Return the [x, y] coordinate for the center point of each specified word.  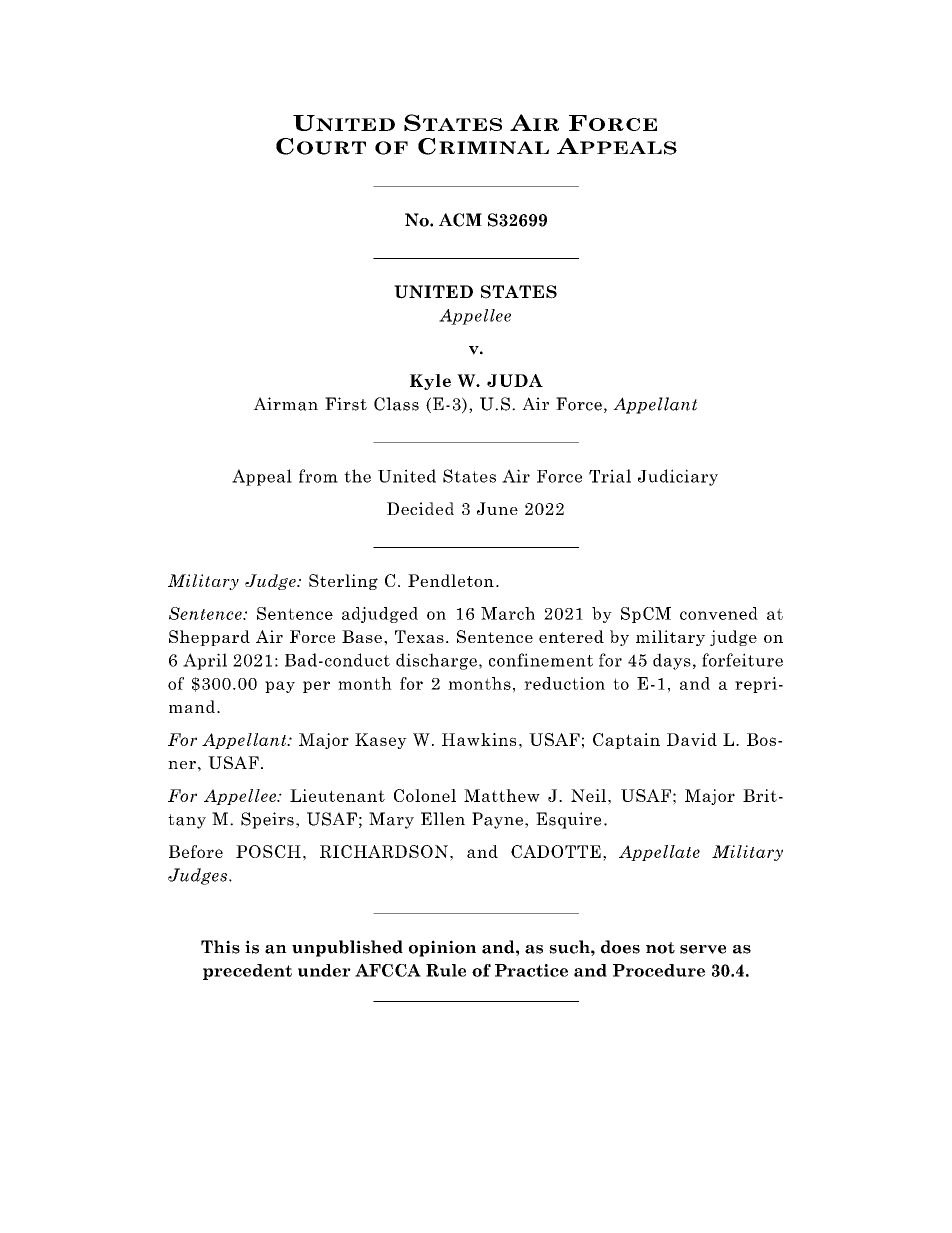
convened [719, 613]
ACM [460, 220]
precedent [247, 972]
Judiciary [678, 477]
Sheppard [209, 638]
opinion [442, 948]
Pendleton [451, 580]
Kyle [430, 382]
